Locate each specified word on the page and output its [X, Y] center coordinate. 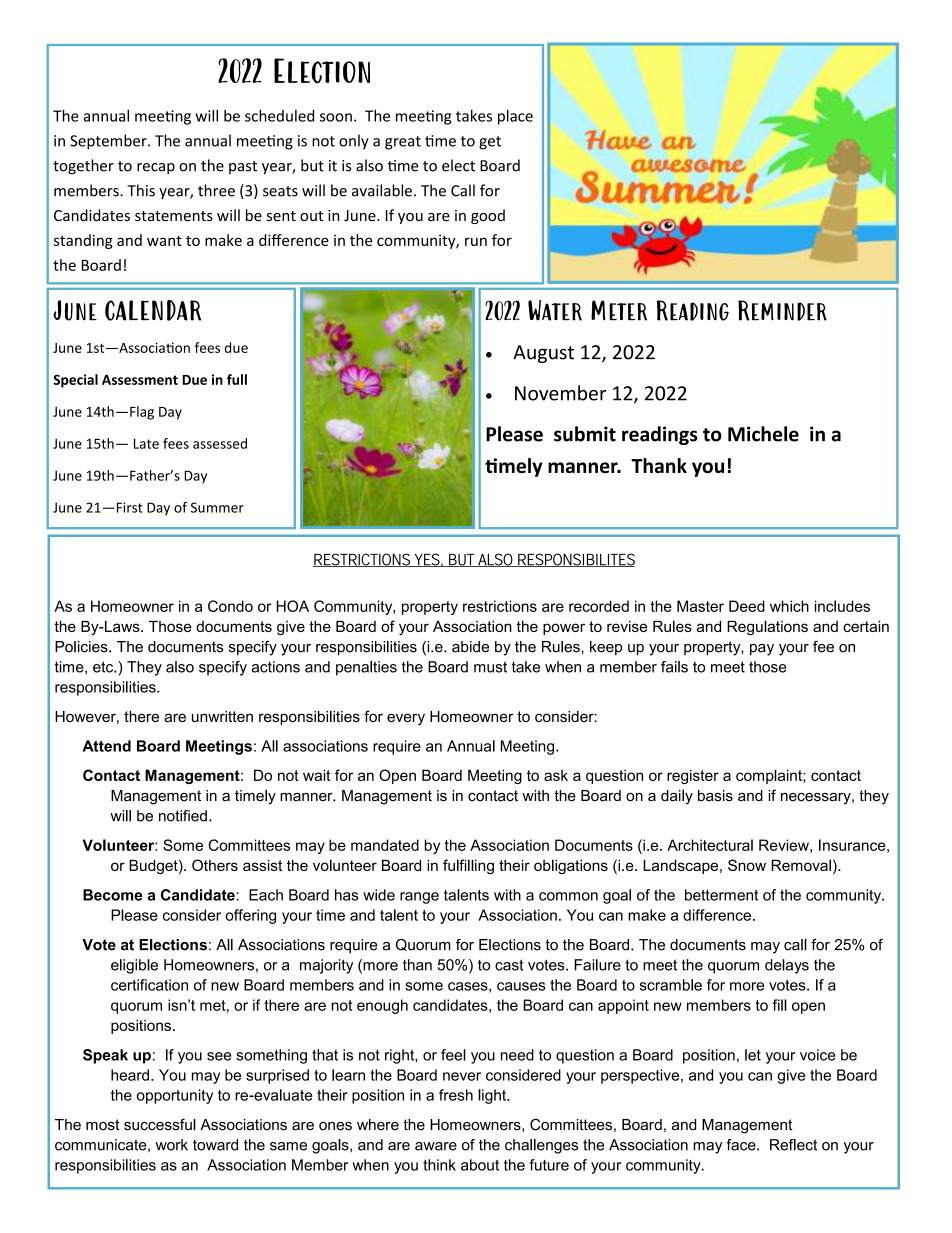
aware [436, 1146]
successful [160, 1124]
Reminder [782, 310]
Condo [230, 606]
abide [470, 647]
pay [762, 650]
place [515, 117]
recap [156, 168]
